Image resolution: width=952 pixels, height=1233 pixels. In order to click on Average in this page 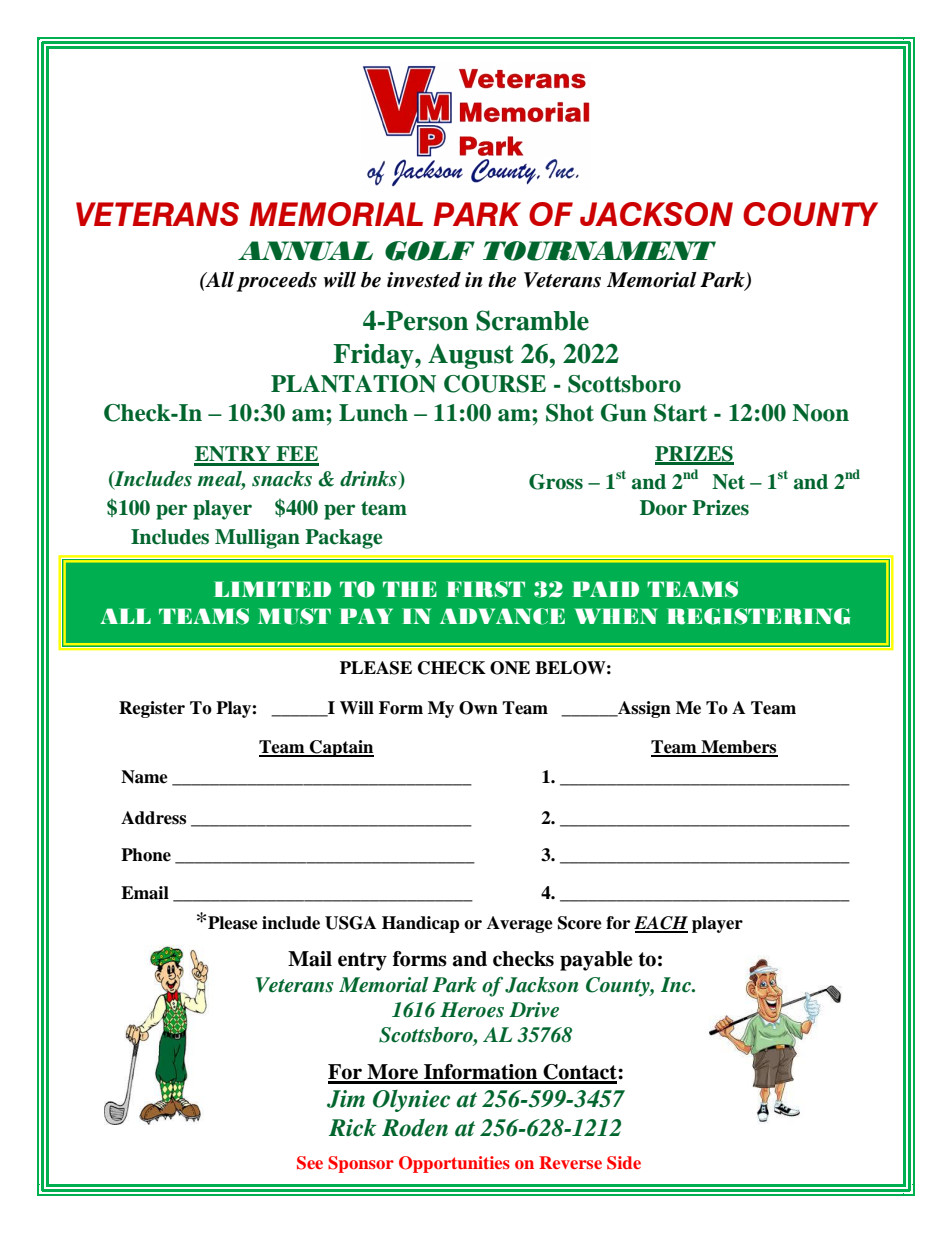, I will do `click(520, 924)`.
